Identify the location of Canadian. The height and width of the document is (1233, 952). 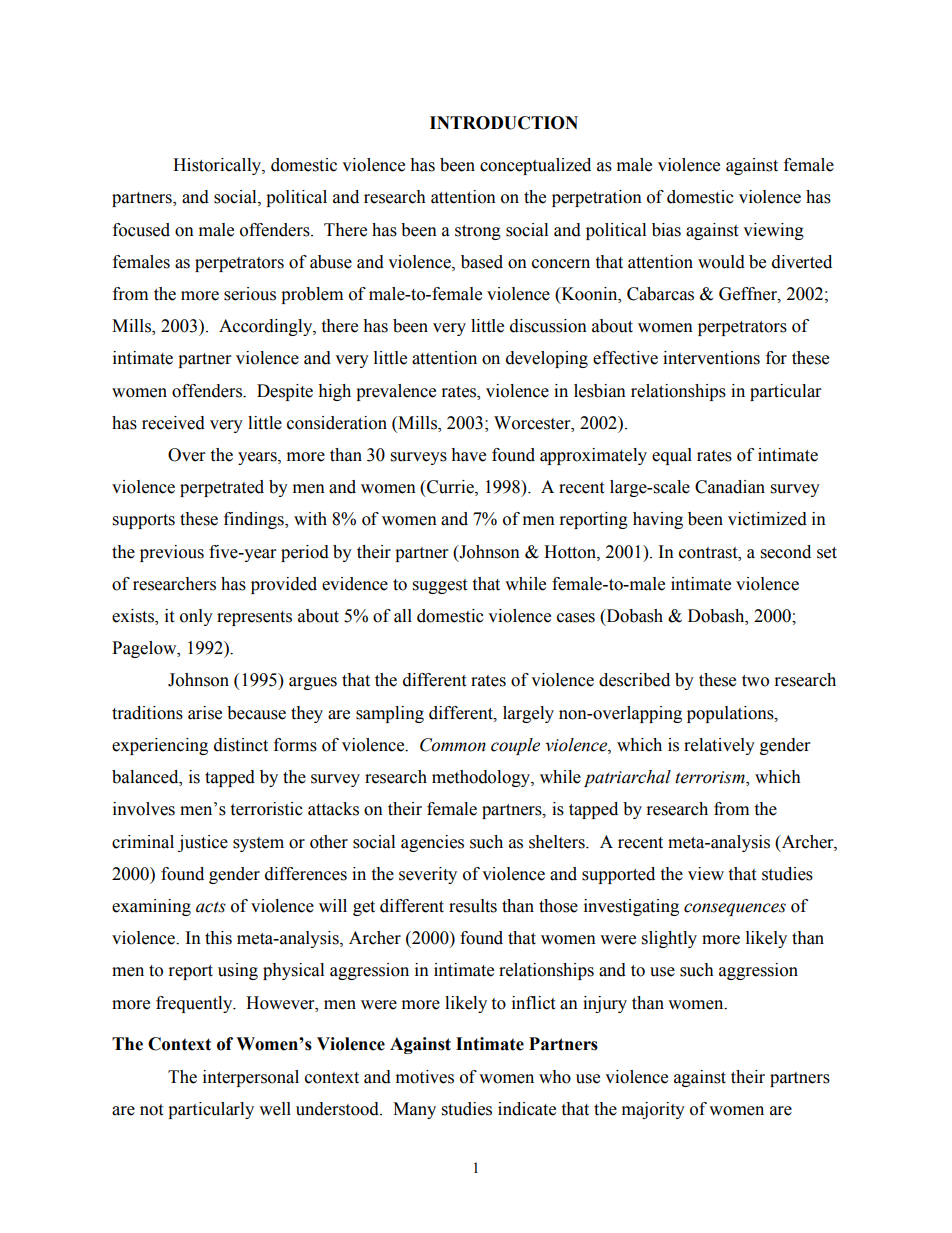
(730, 487).
